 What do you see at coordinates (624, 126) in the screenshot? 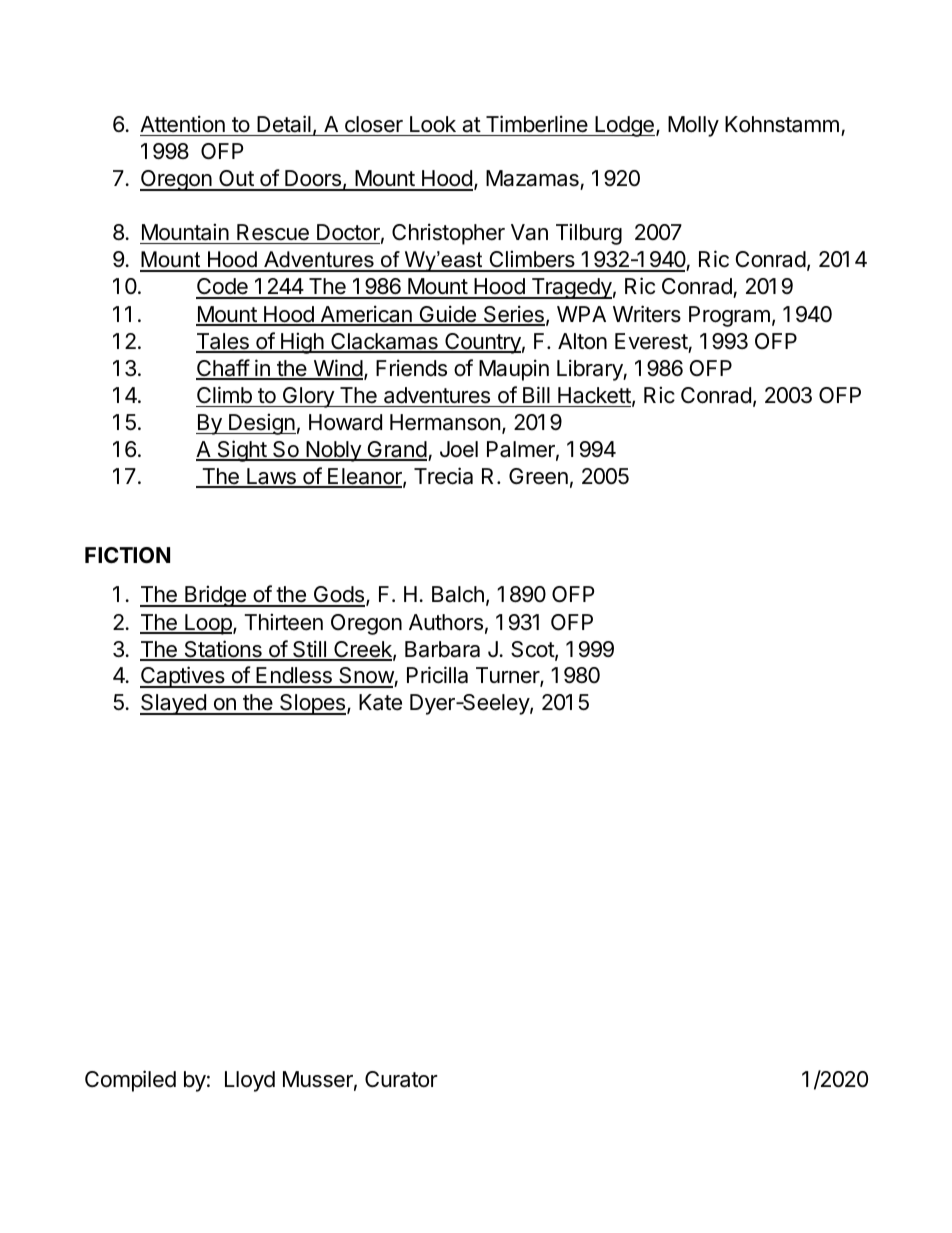
I see `Lodge` at bounding box center [624, 126].
